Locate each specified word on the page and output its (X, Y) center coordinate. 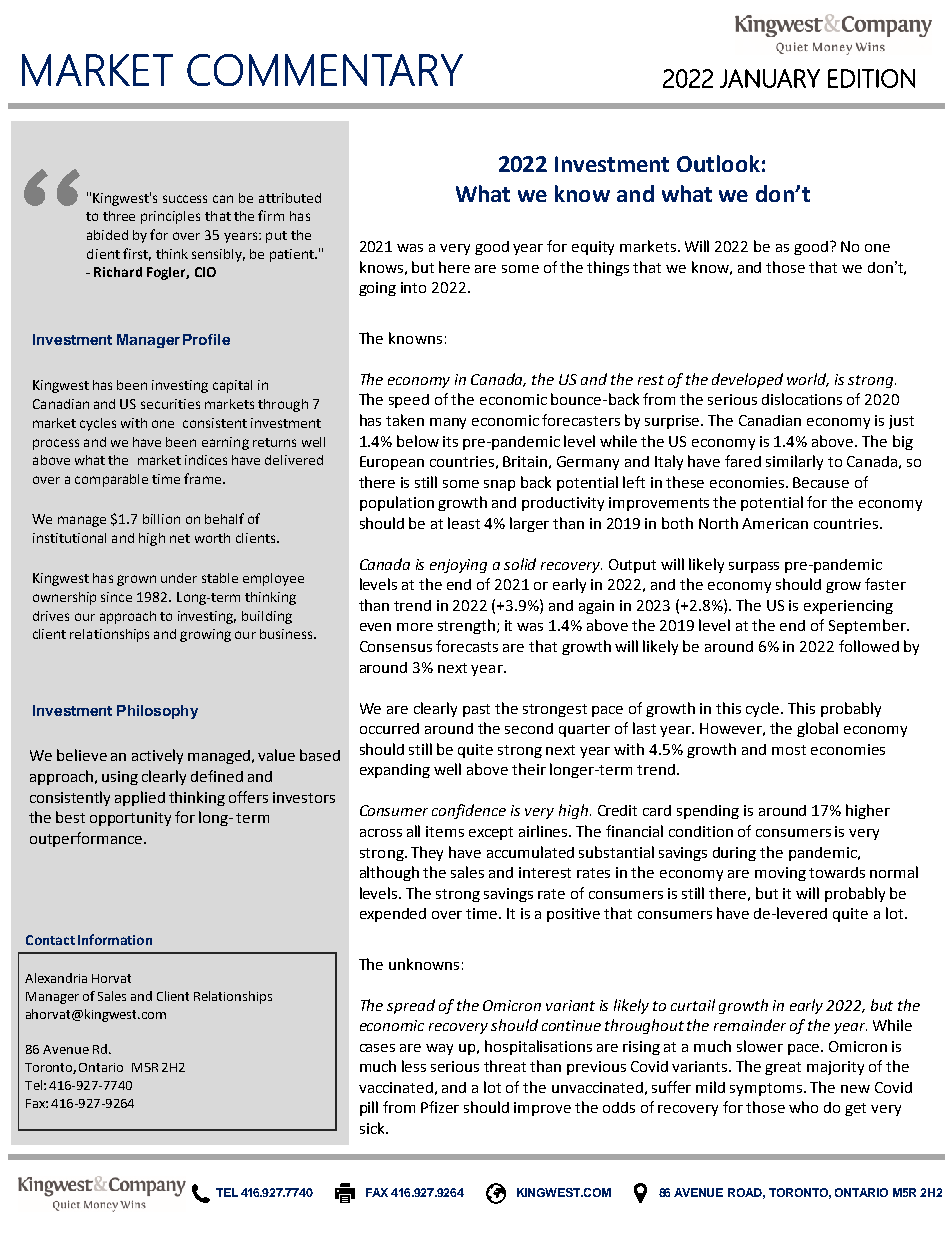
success (185, 199)
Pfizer (440, 1107)
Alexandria (56, 978)
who (803, 1107)
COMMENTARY (325, 70)
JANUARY (770, 78)
